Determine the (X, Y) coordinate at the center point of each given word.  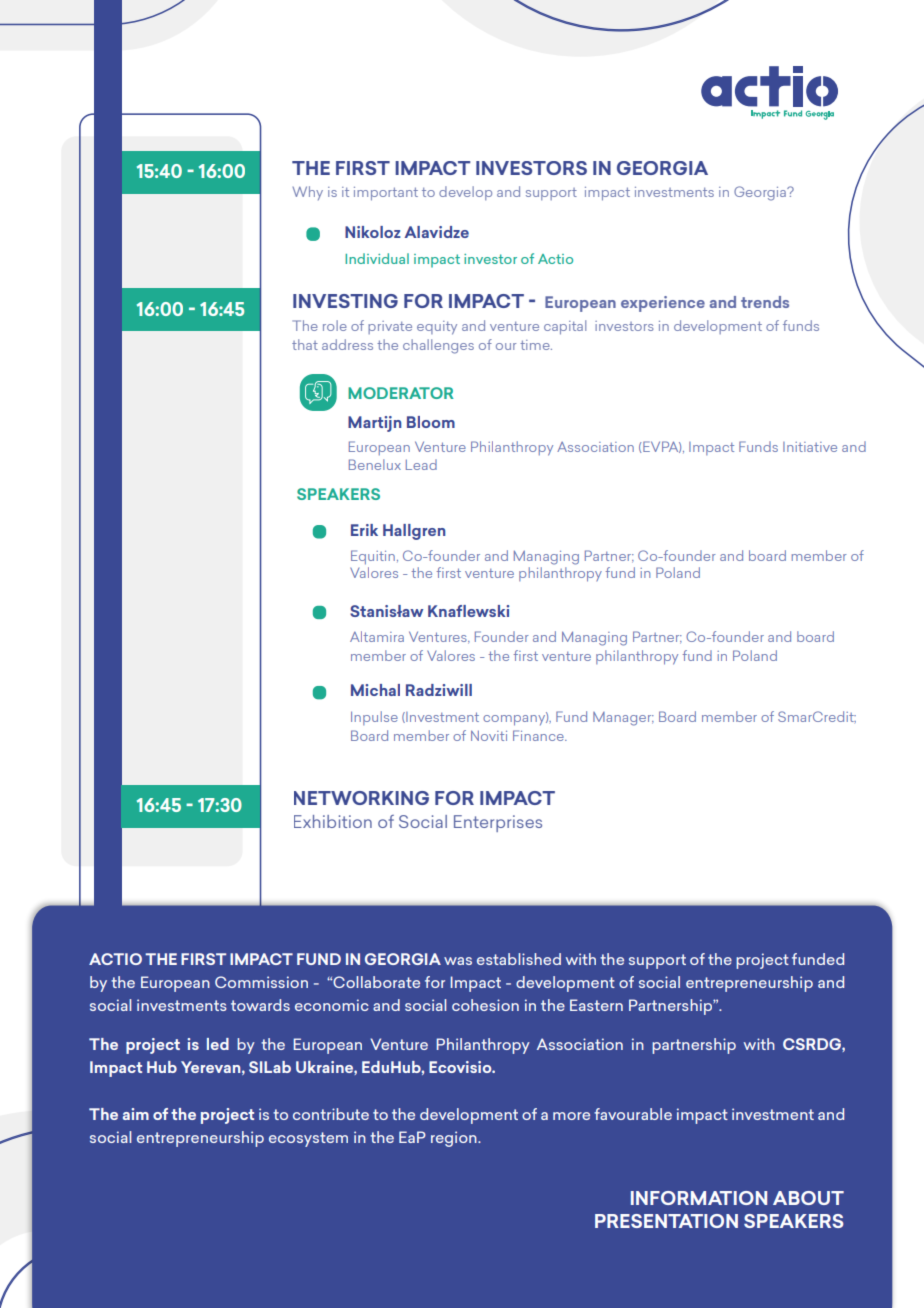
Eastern (596, 1005)
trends (765, 302)
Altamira (377, 636)
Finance (539, 735)
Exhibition (333, 821)
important (386, 194)
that (305, 344)
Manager (623, 719)
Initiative (810, 447)
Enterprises (498, 823)
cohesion (485, 1005)
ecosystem (308, 1139)
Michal (375, 690)
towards (260, 1005)
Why (308, 193)
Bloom (431, 422)
